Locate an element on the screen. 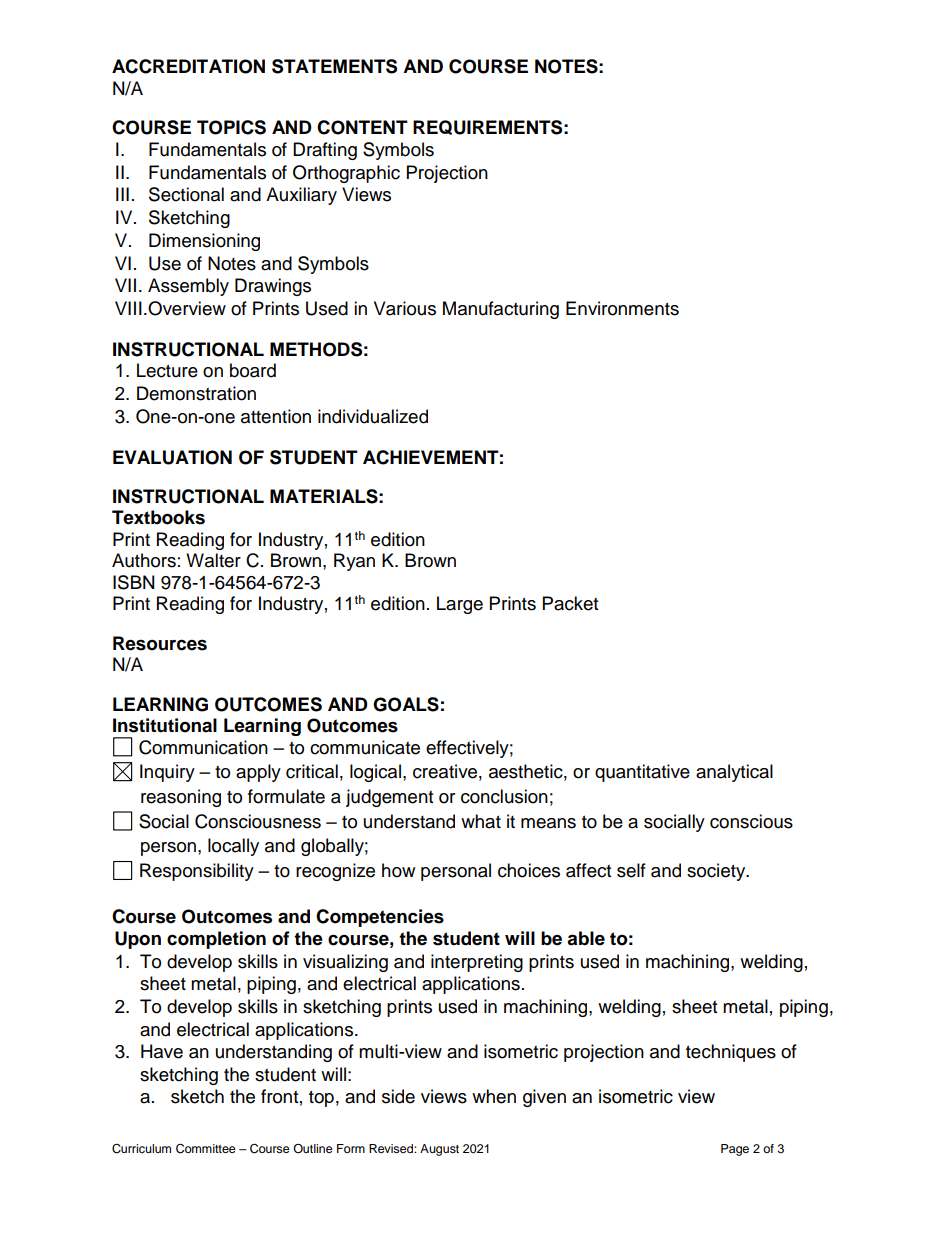  Walter is located at coordinates (213, 560).
